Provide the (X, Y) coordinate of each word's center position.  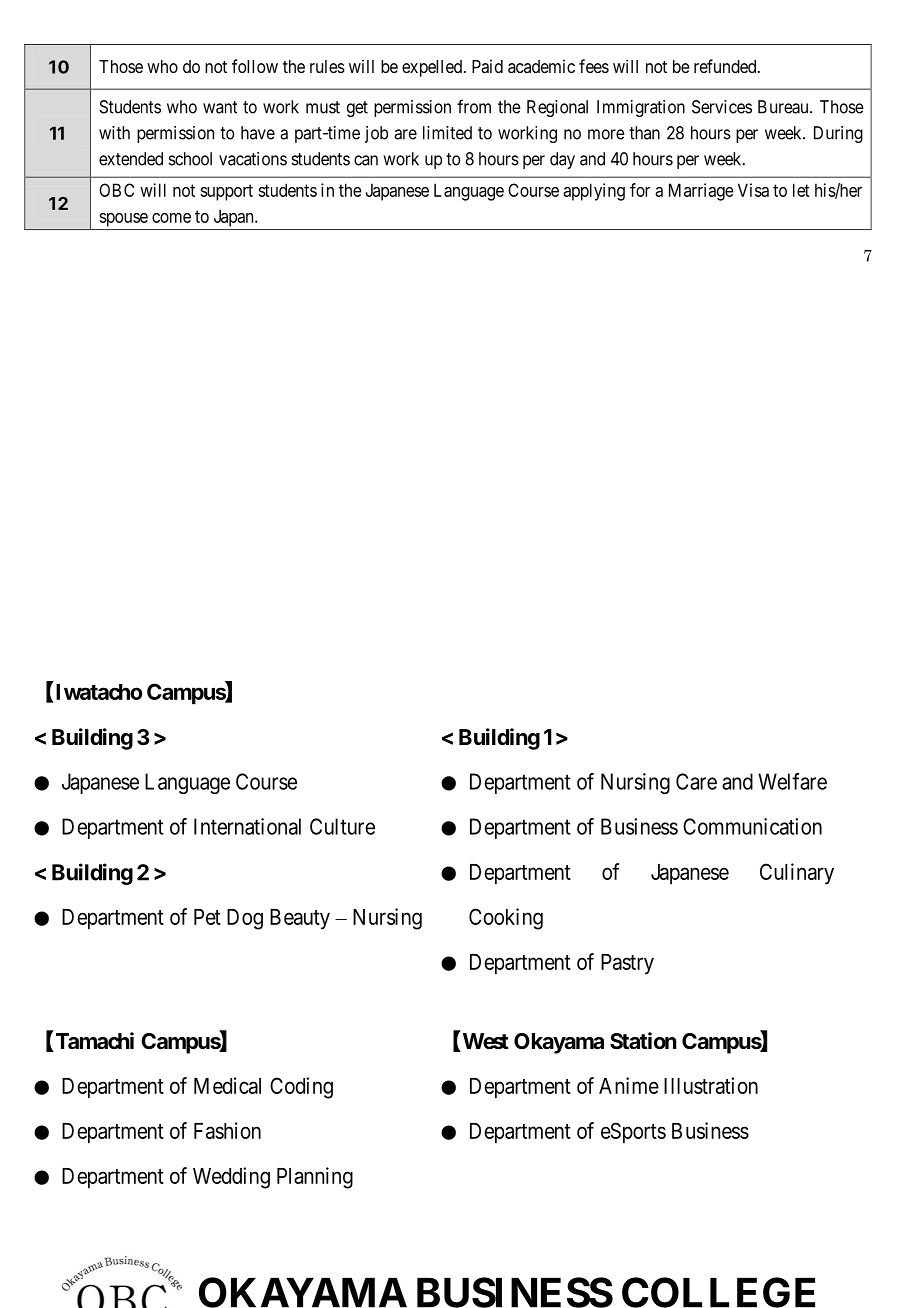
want (220, 107)
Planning (315, 1178)
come (171, 218)
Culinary (797, 874)
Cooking (506, 919)
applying (594, 192)
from (474, 106)
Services (722, 107)
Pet (207, 917)
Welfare (792, 781)
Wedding (231, 1178)
